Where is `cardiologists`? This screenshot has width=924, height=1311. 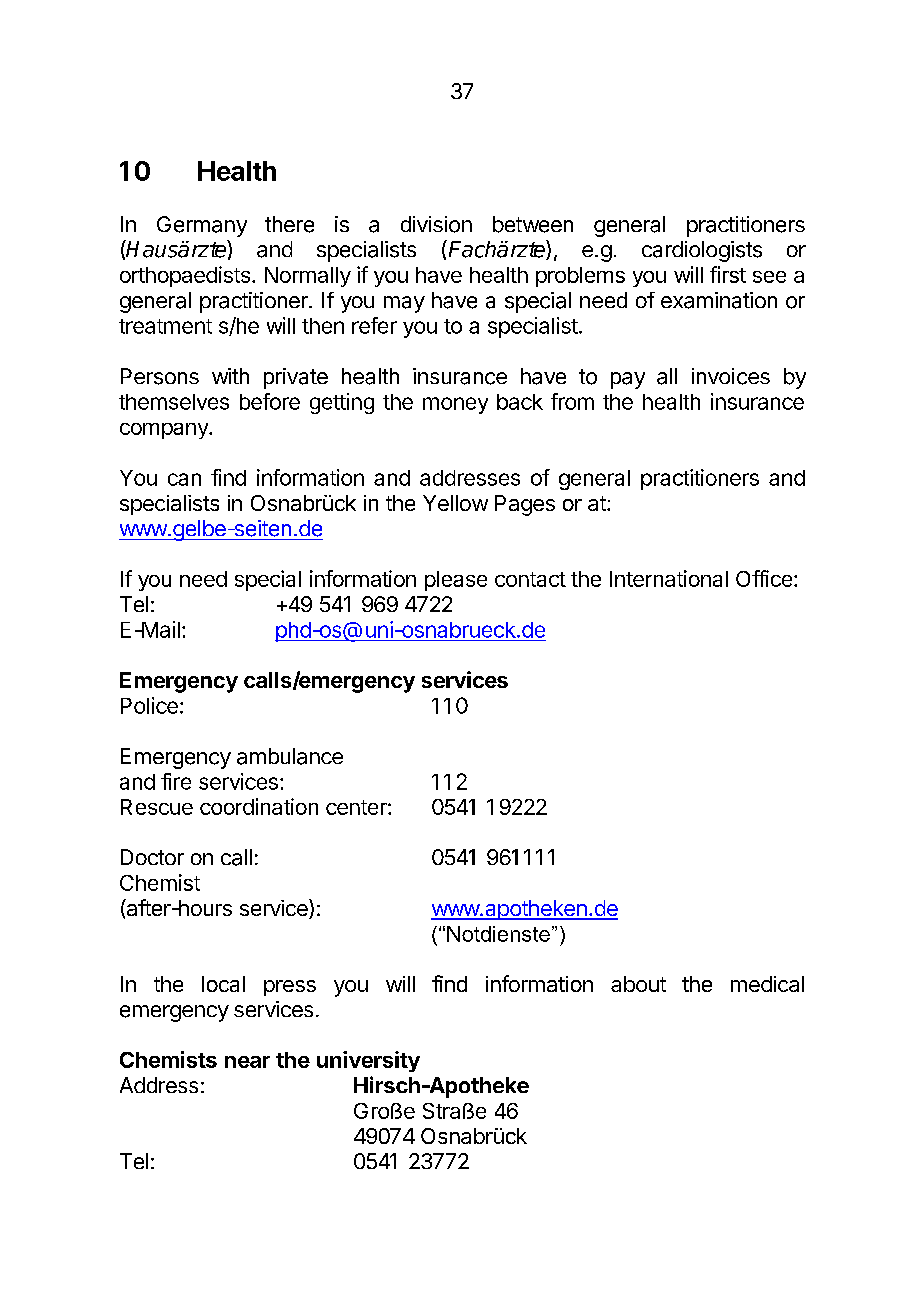
cardiologists is located at coordinates (702, 251).
